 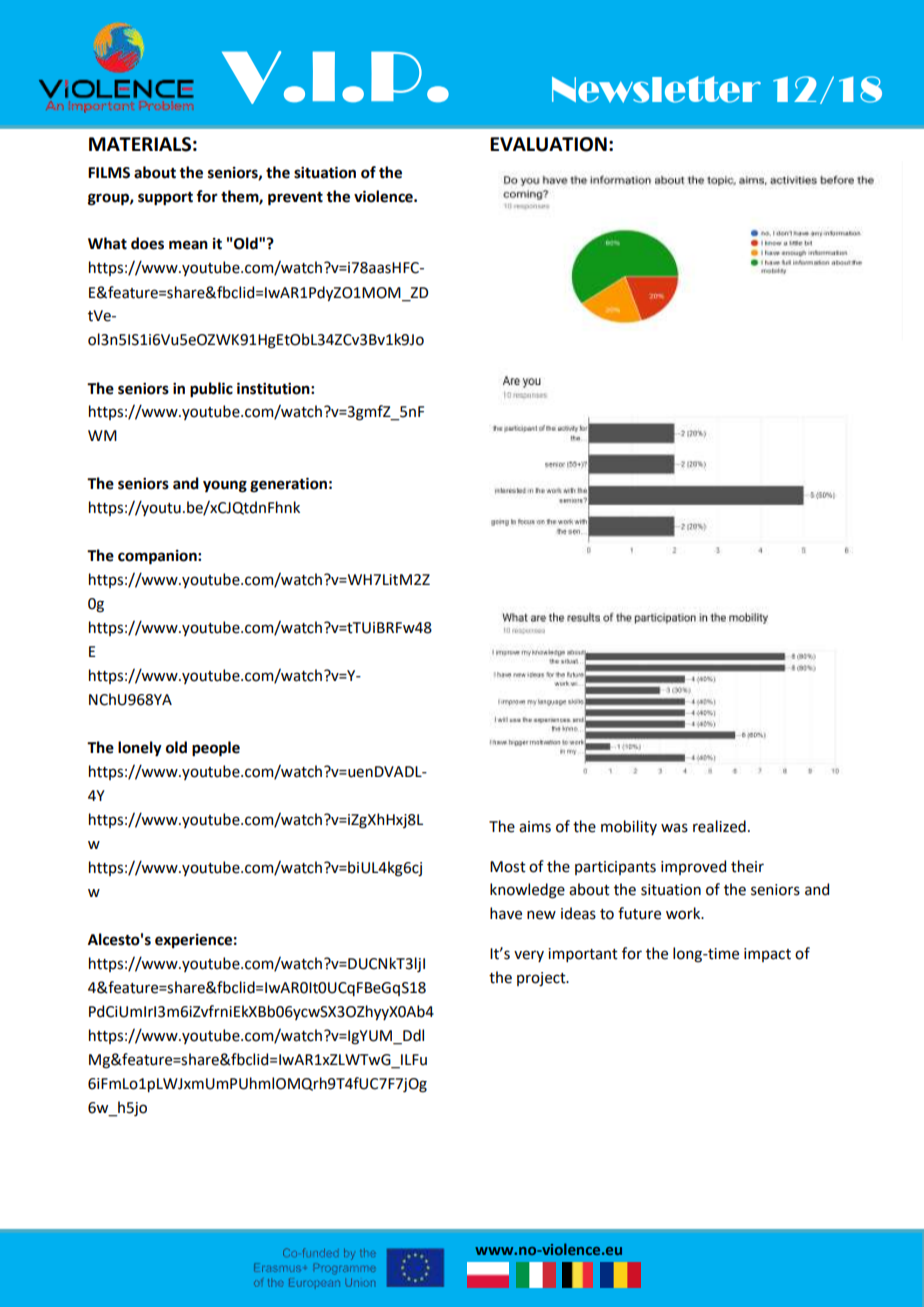 What do you see at coordinates (288, 485) in the screenshot?
I see `generation` at bounding box center [288, 485].
